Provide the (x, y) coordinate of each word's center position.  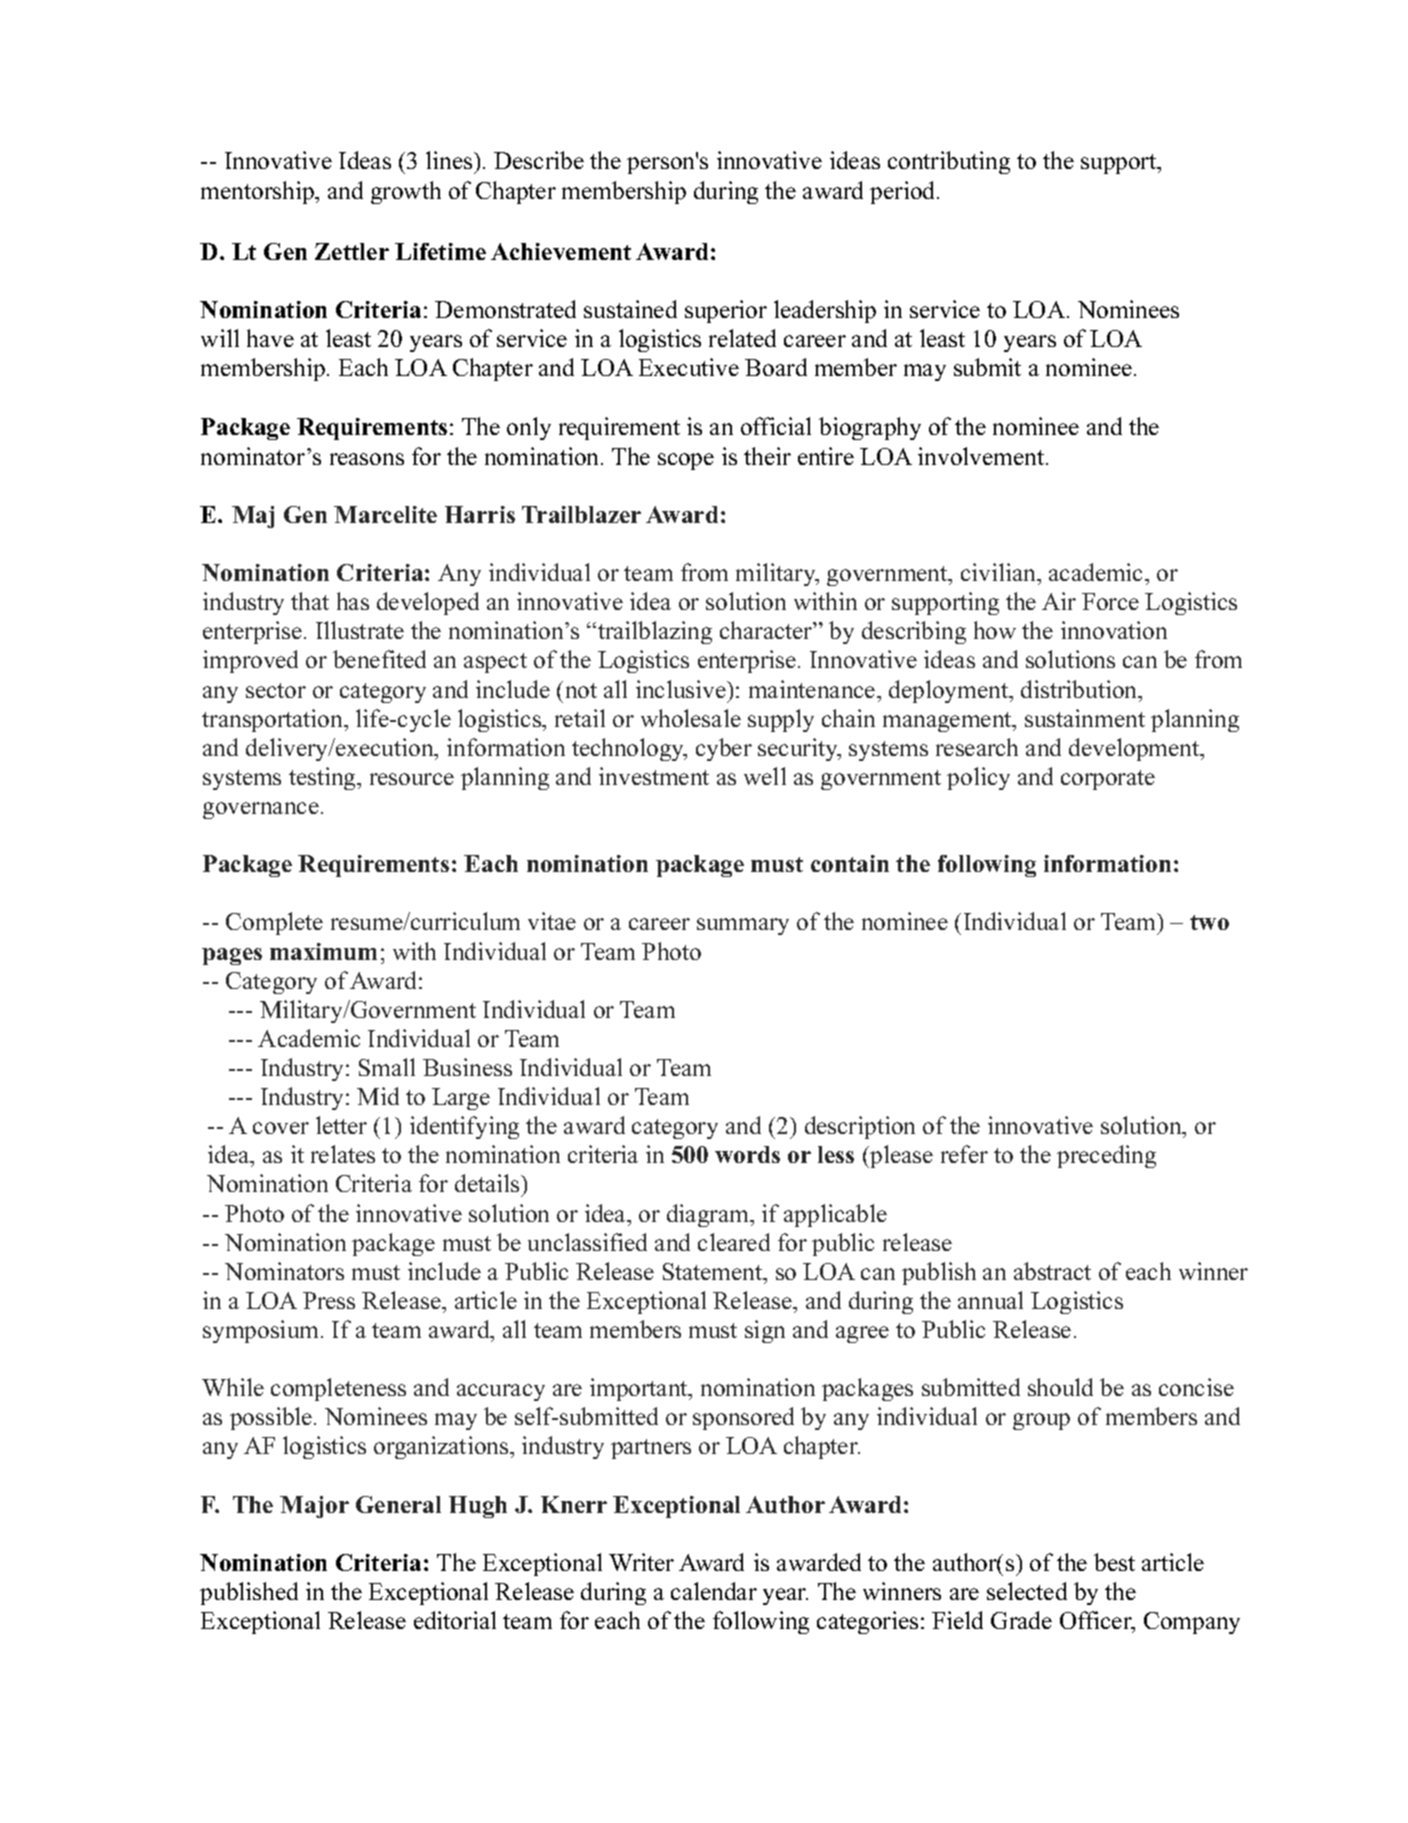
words (747, 1154)
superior (726, 311)
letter (341, 1125)
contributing (949, 162)
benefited (379, 659)
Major (314, 1507)
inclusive (682, 689)
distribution (1080, 689)
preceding (1106, 1156)
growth (406, 192)
